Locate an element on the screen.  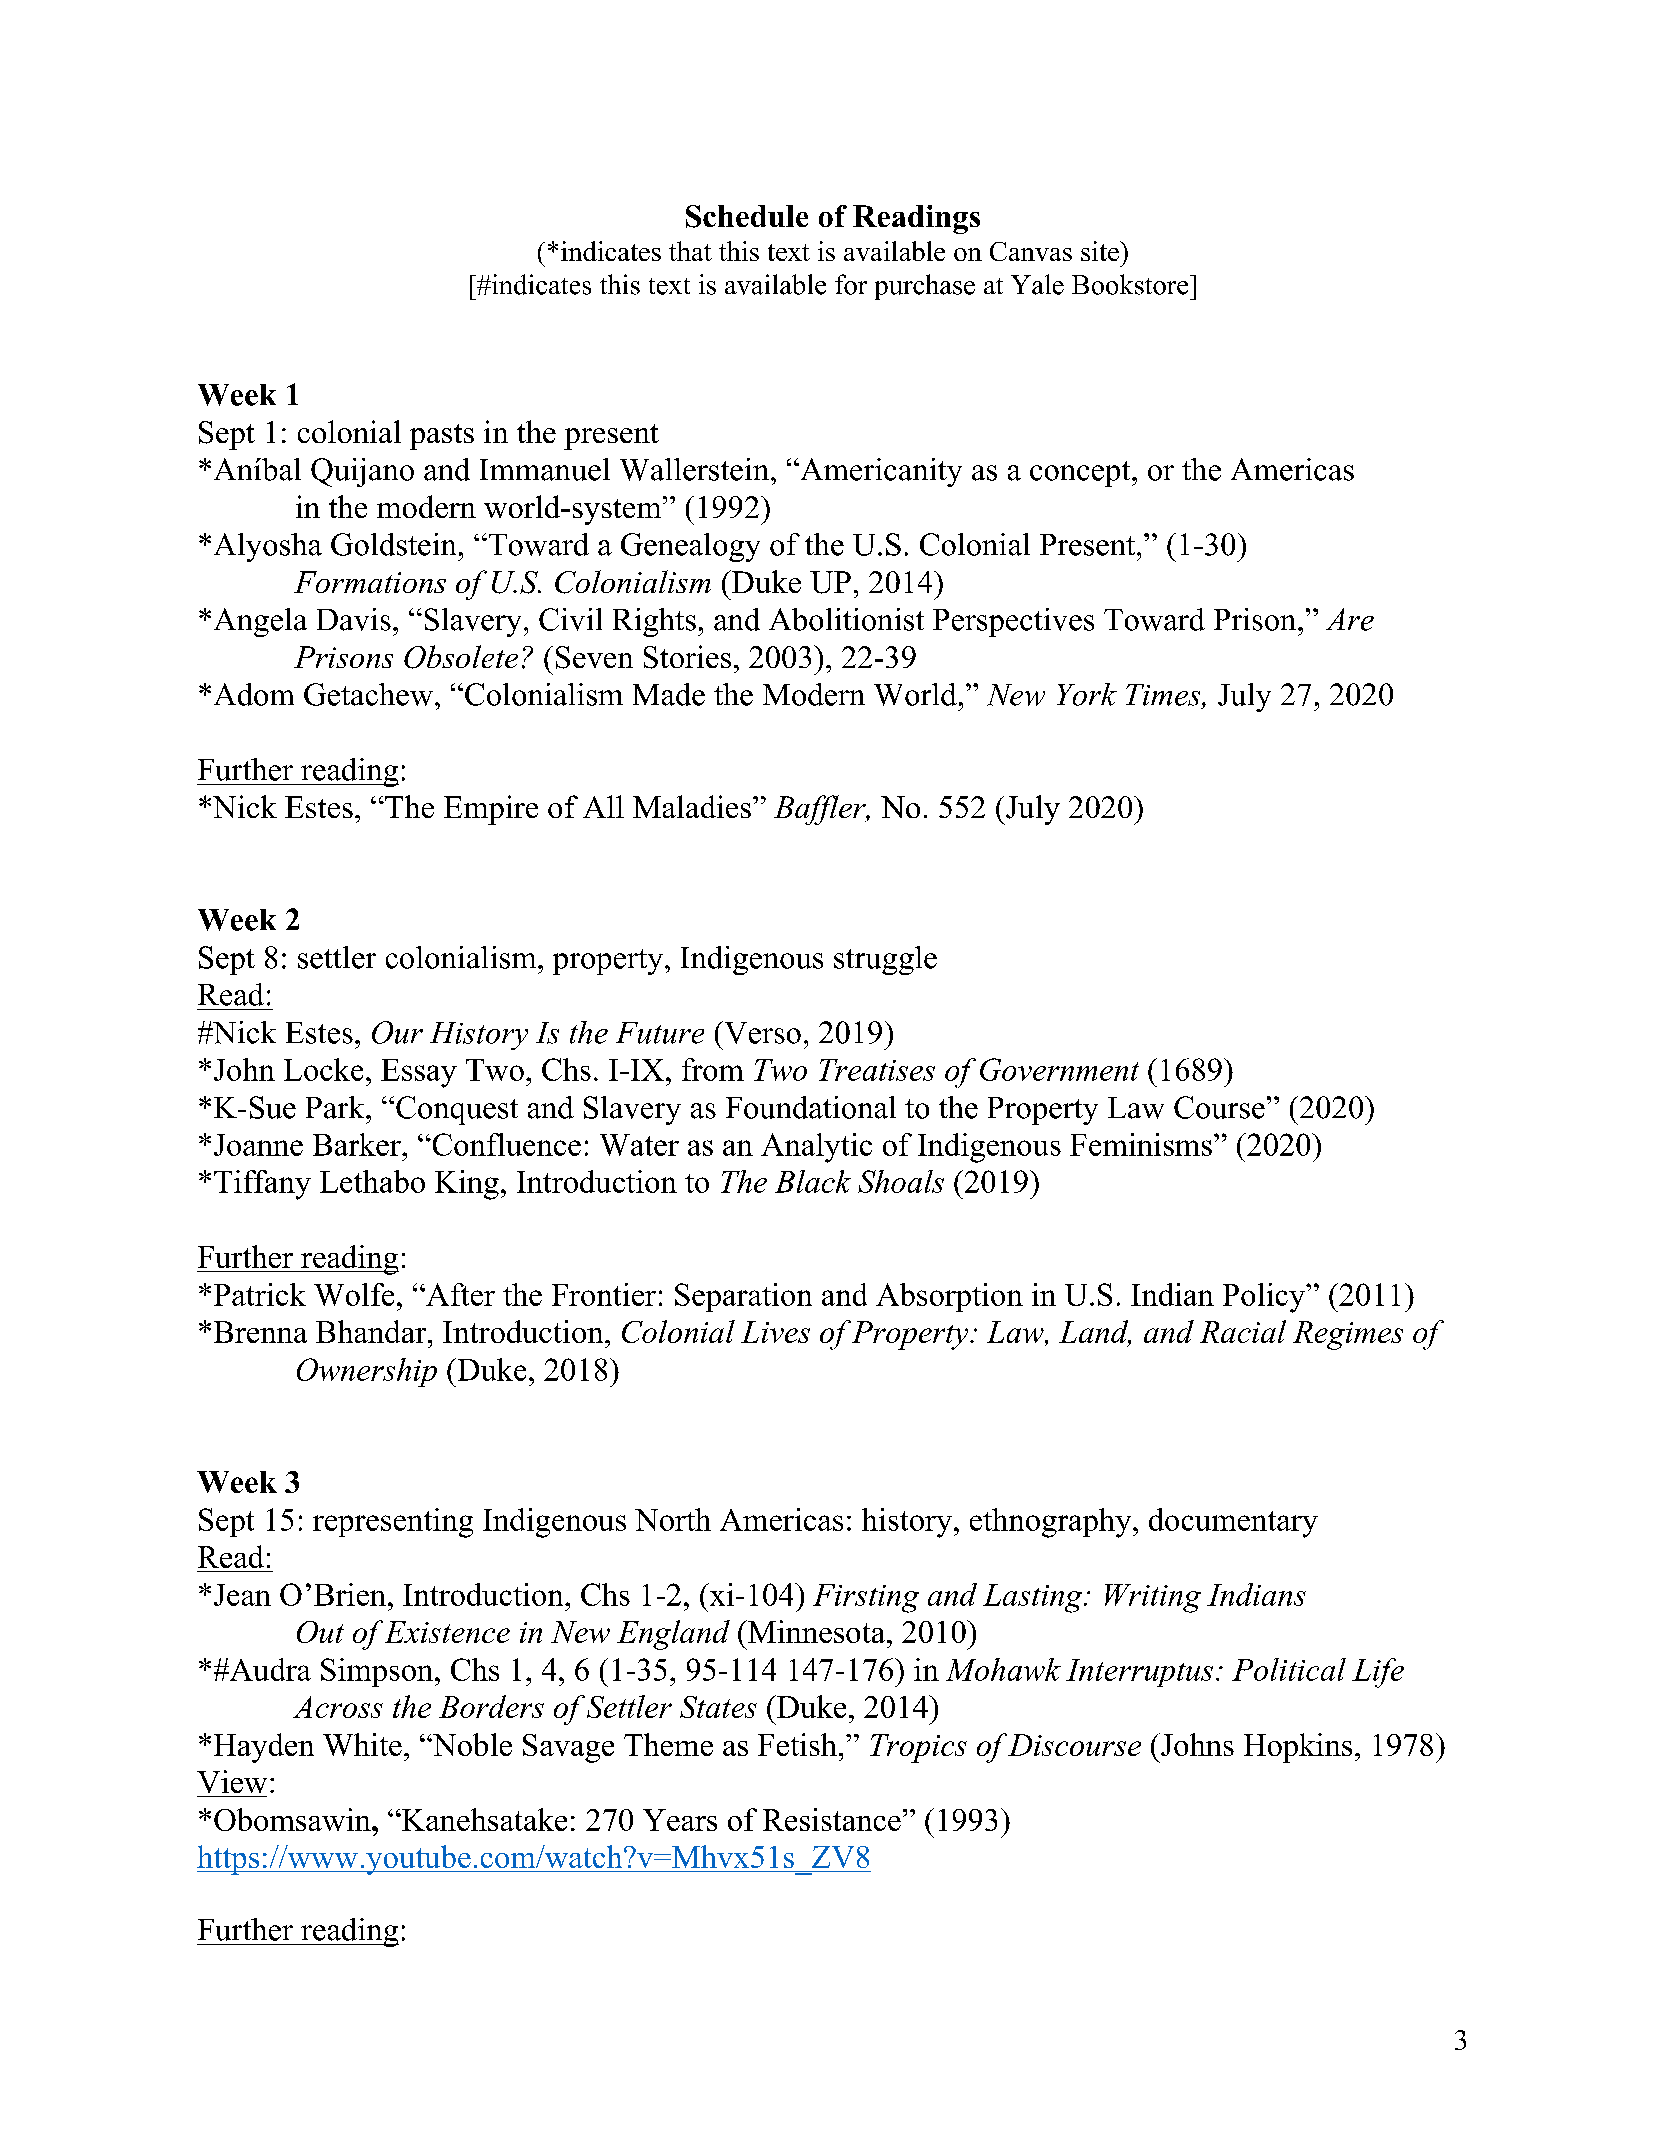
Schedule is located at coordinates (747, 216).
